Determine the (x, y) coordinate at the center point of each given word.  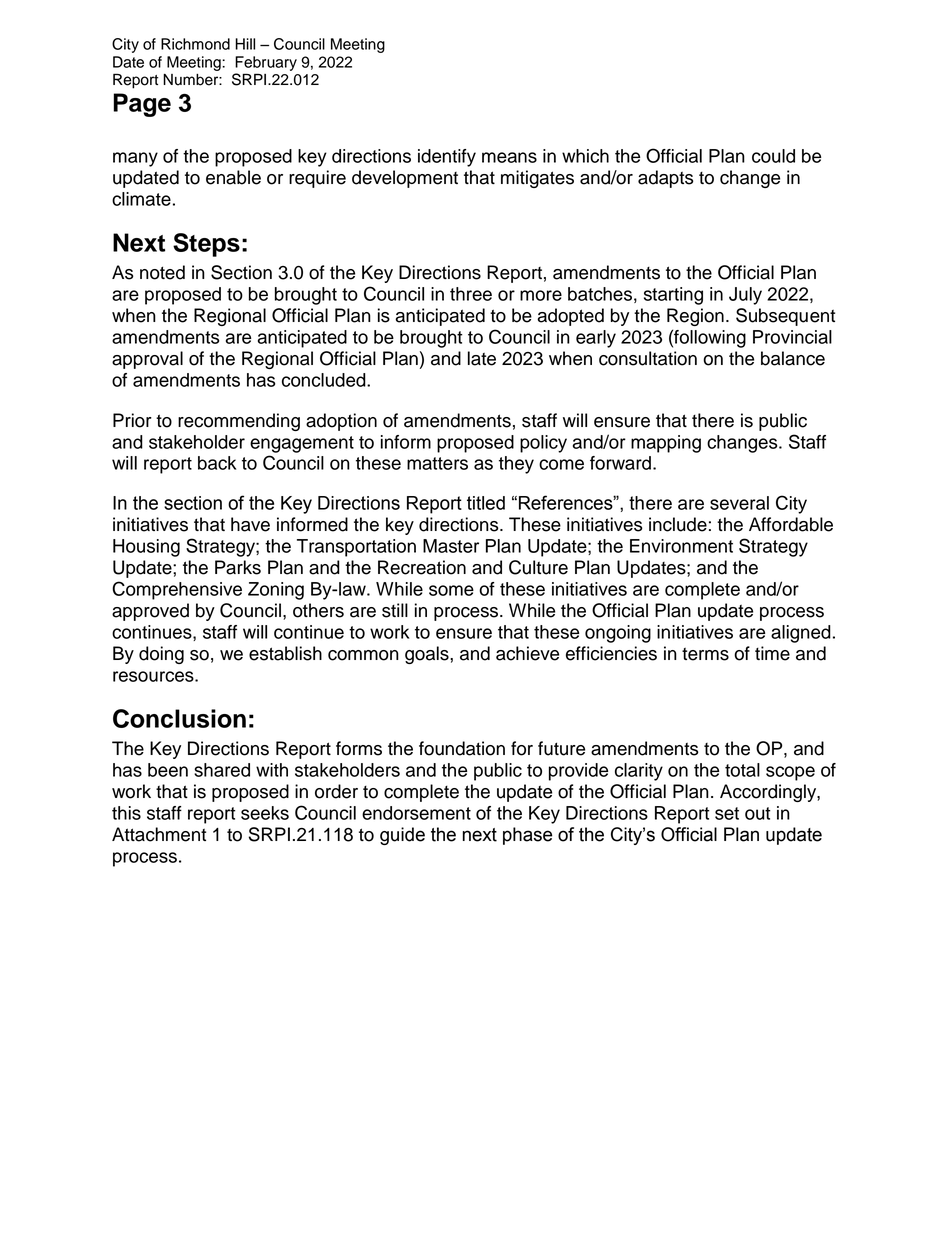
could (773, 156)
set (727, 813)
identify (447, 158)
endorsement (416, 813)
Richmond (195, 44)
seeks (265, 813)
